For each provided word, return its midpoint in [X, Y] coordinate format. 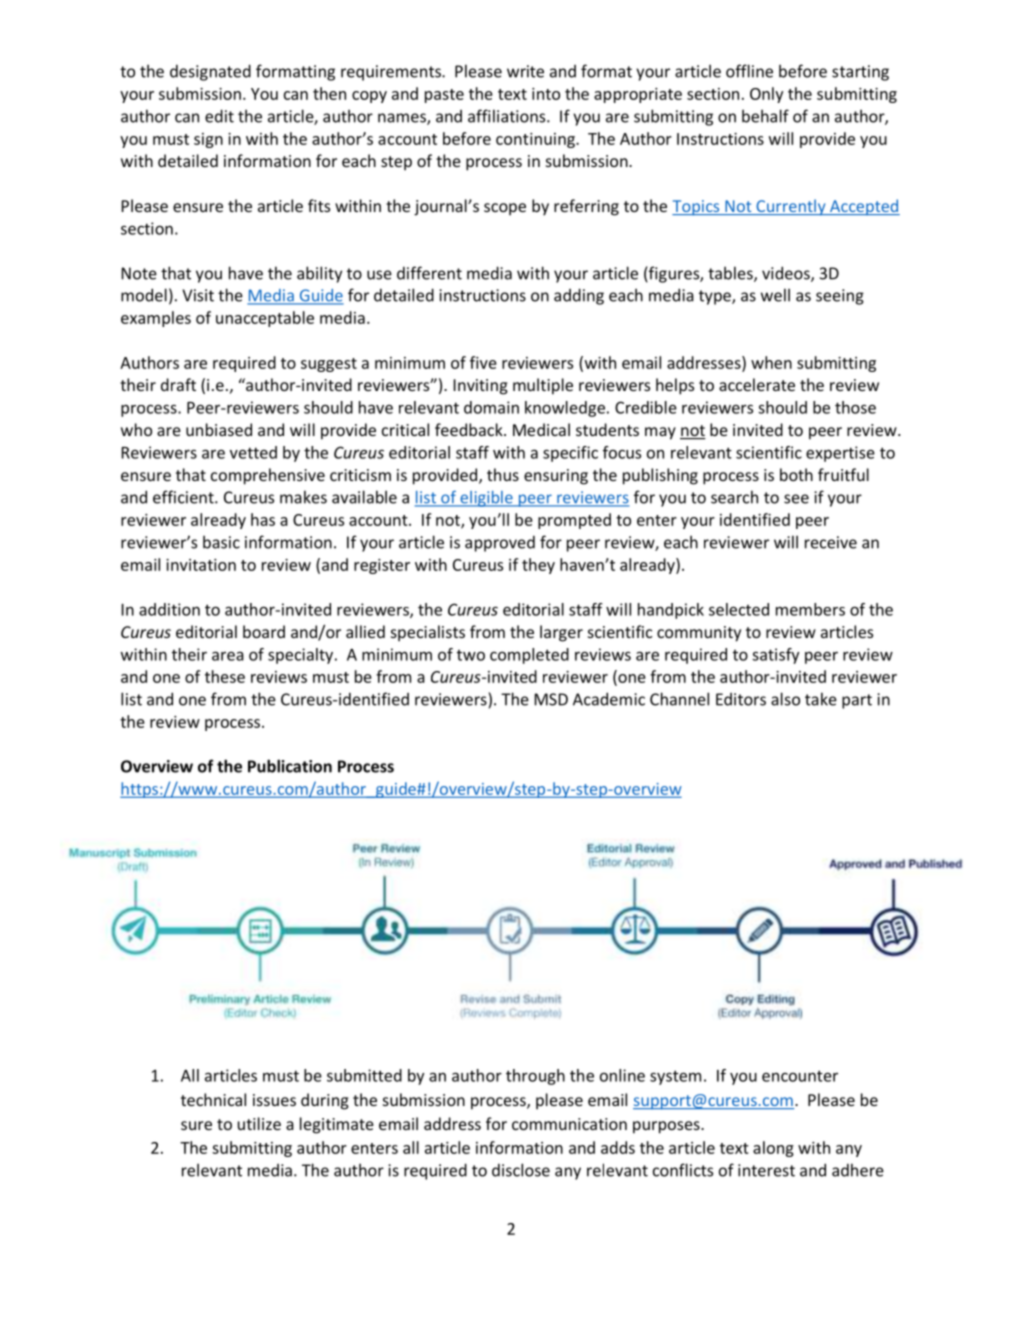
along [773, 1149]
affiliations [508, 116]
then [329, 93]
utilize [259, 1123]
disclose [521, 1170]
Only [766, 95]
